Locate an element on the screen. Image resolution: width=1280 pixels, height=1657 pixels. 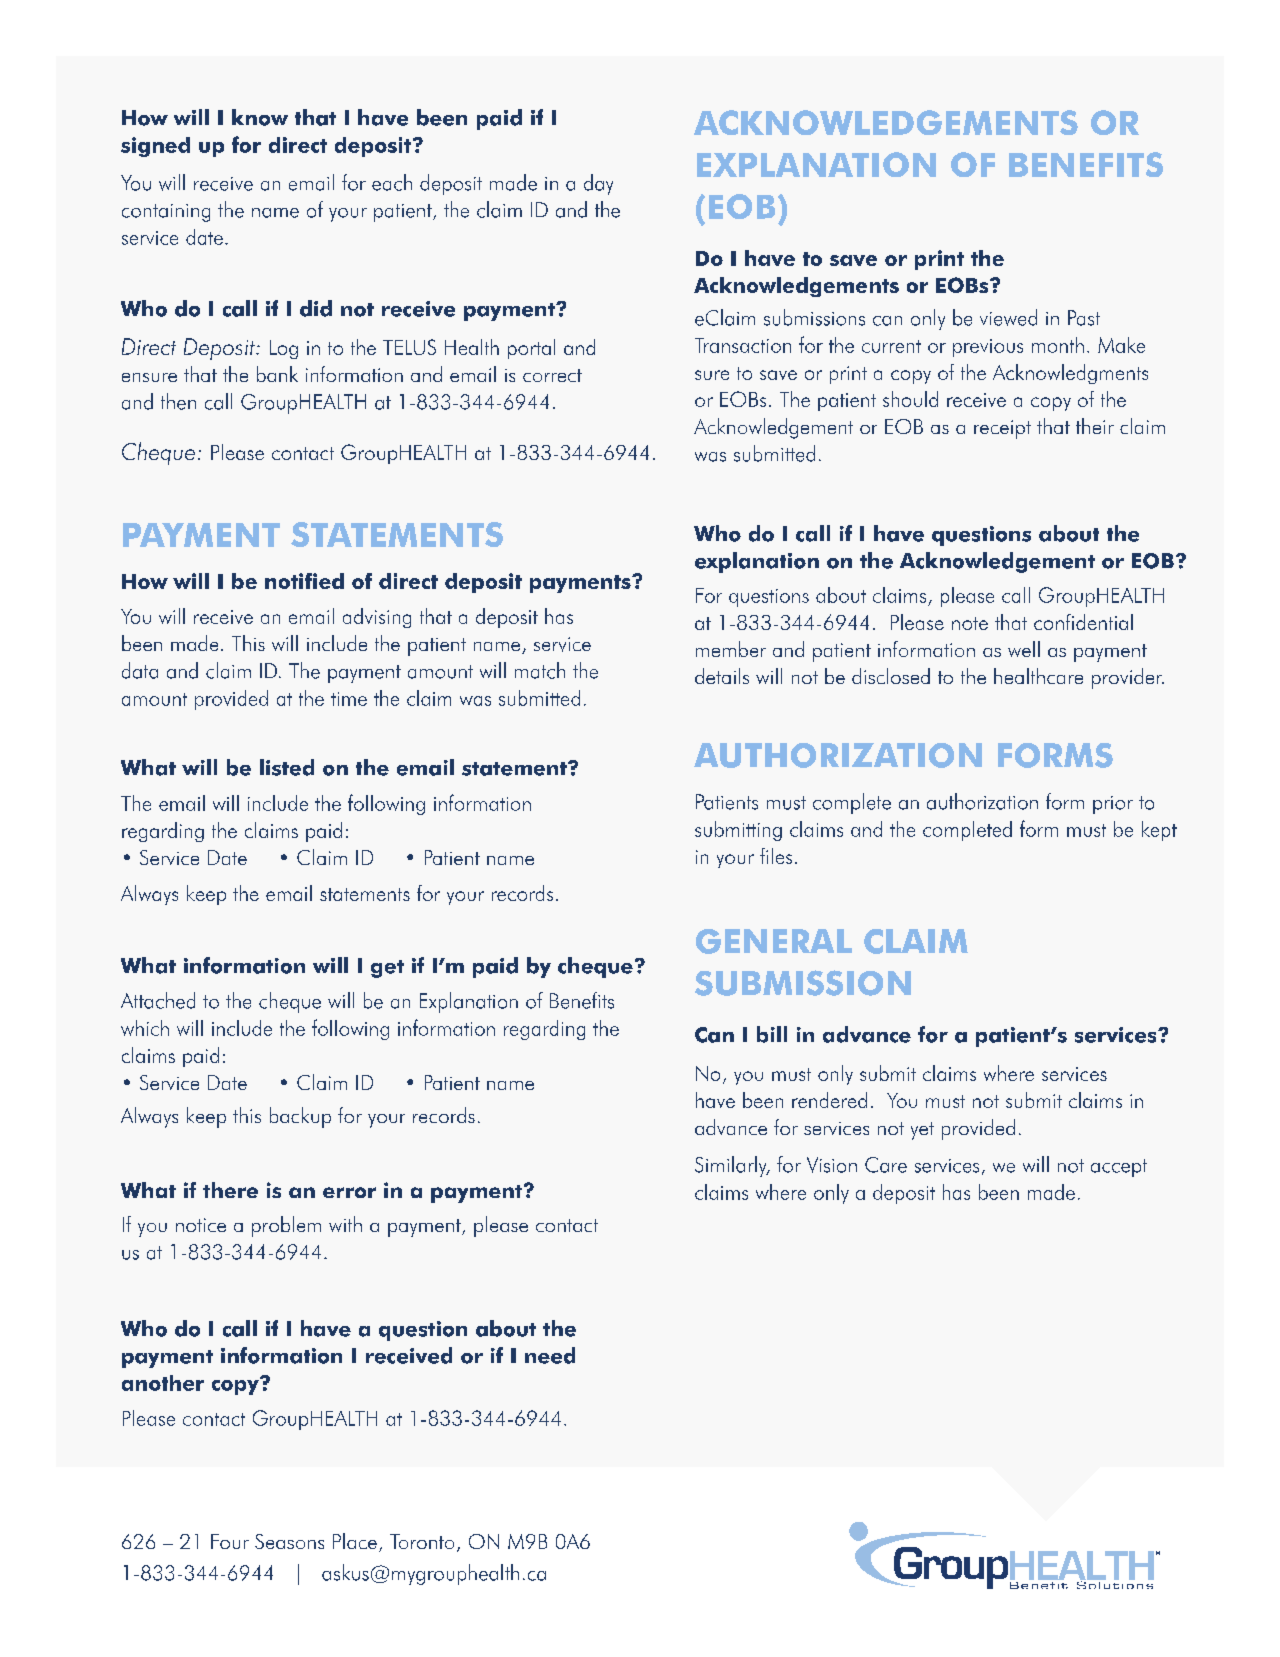
viewed is located at coordinates (1008, 317).
